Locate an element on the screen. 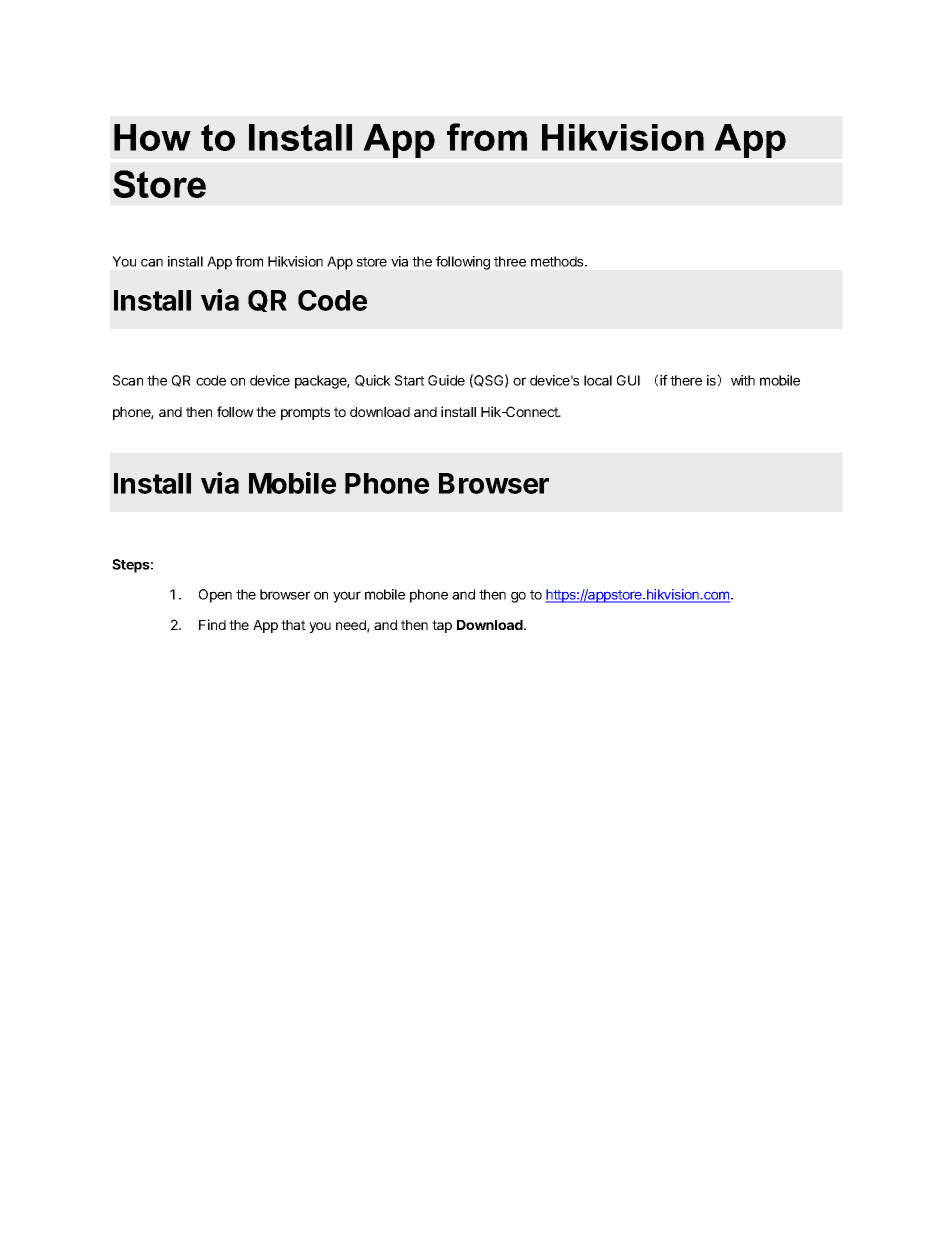  prompts is located at coordinates (305, 413).
